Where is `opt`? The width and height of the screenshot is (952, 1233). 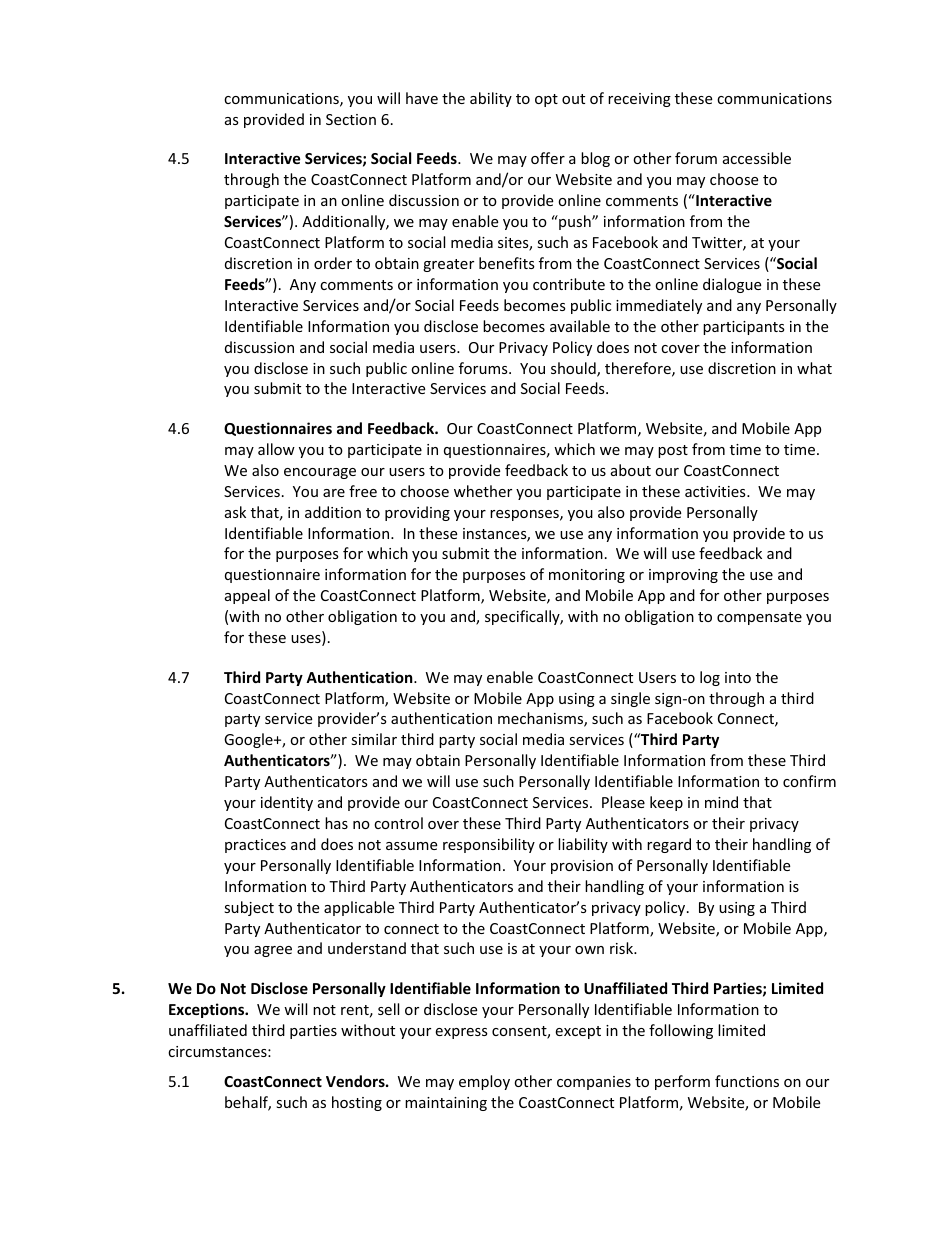 opt is located at coordinates (546, 100).
